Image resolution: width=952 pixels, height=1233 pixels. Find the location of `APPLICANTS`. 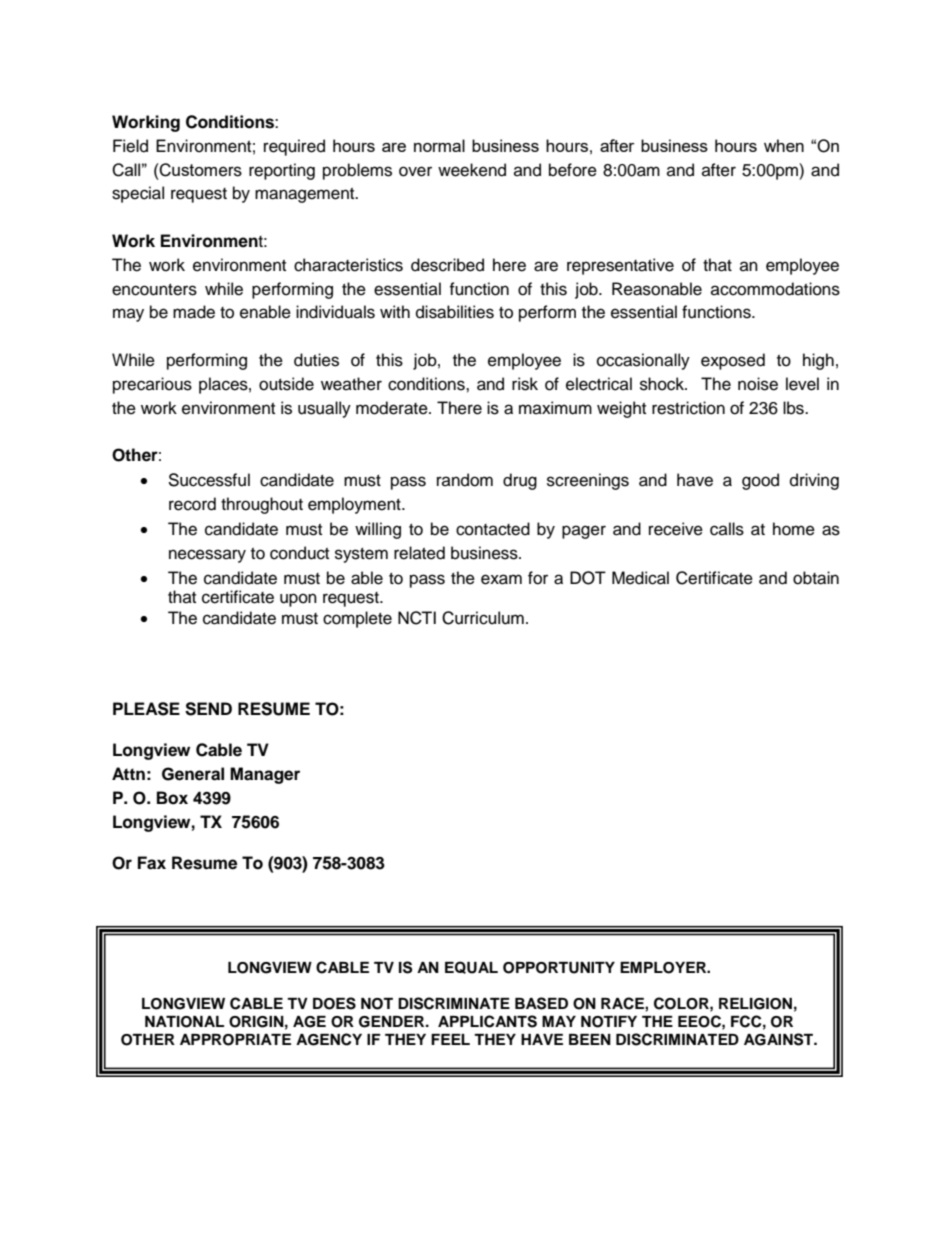

APPLICANTS is located at coordinates (487, 1021).
